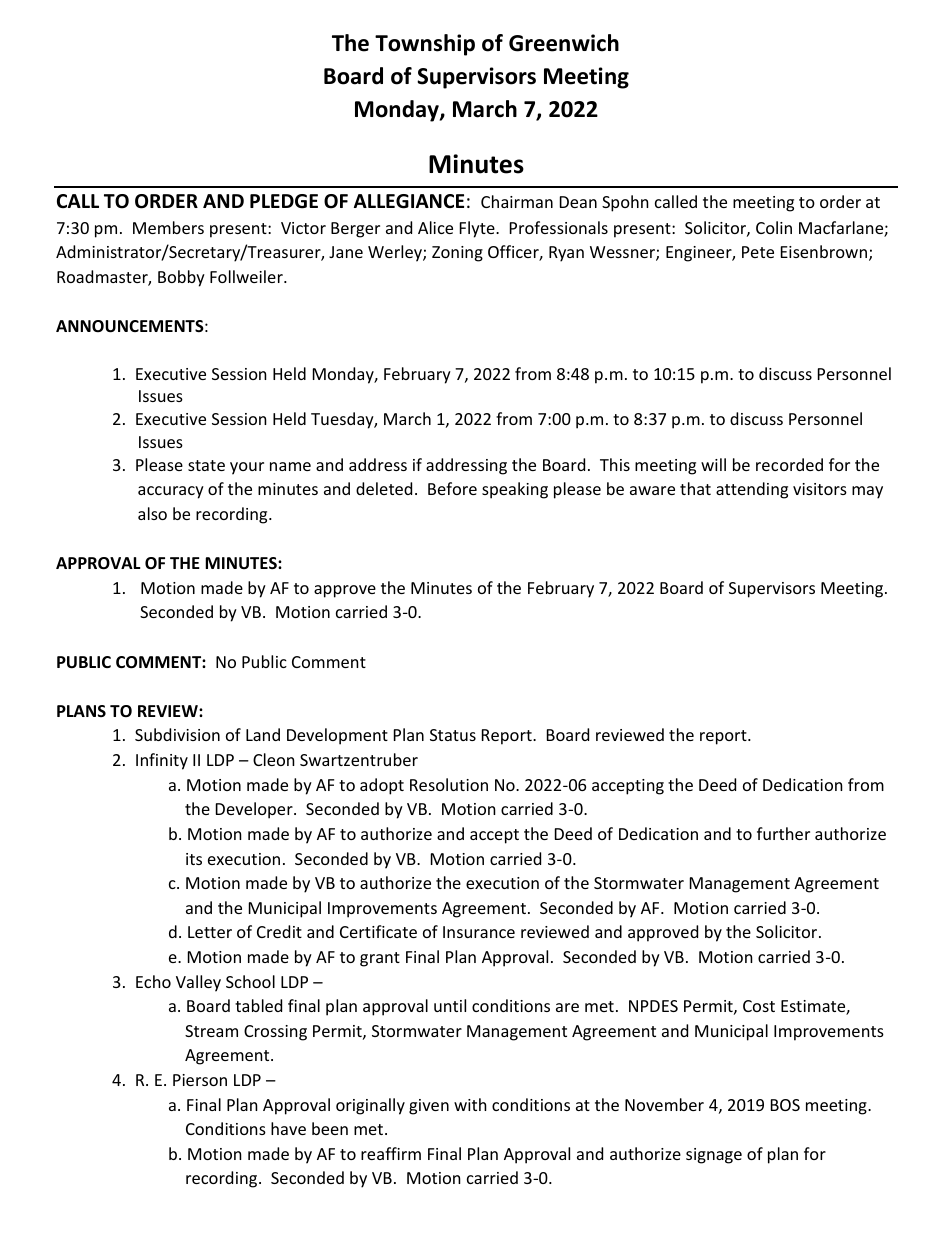 Image resolution: width=952 pixels, height=1233 pixels. I want to click on Land, so click(263, 734).
